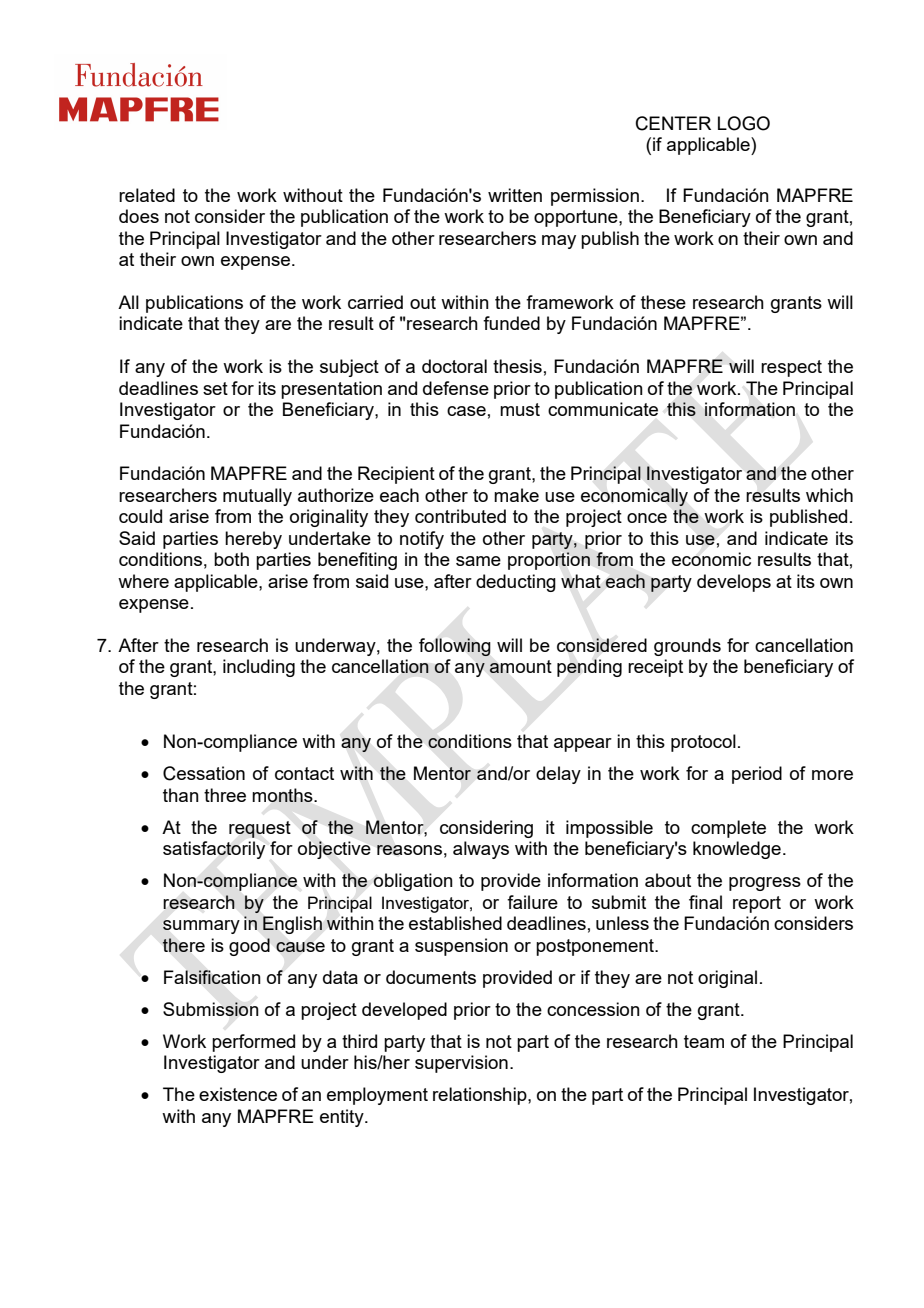 The image size is (924, 1308). What do you see at coordinates (791, 368) in the screenshot?
I see `respect` at bounding box center [791, 368].
